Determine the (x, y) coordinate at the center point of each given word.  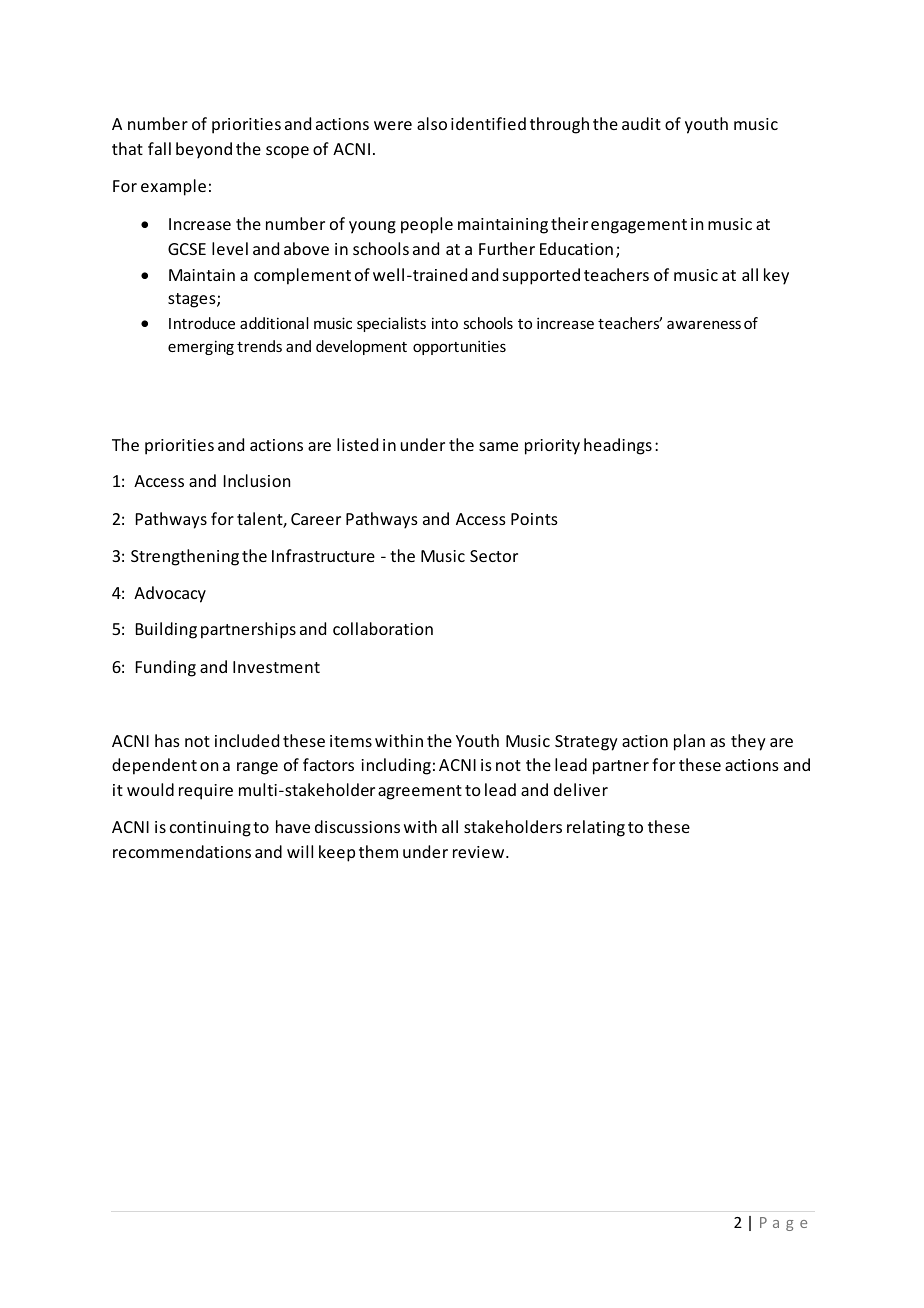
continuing (210, 829)
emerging (201, 347)
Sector (494, 556)
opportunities (459, 347)
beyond (204, 150)
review (480, 852)
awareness (704, 324)
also (432, 123)
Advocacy (170, 594)
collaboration (383, 628)
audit (641, 123)
